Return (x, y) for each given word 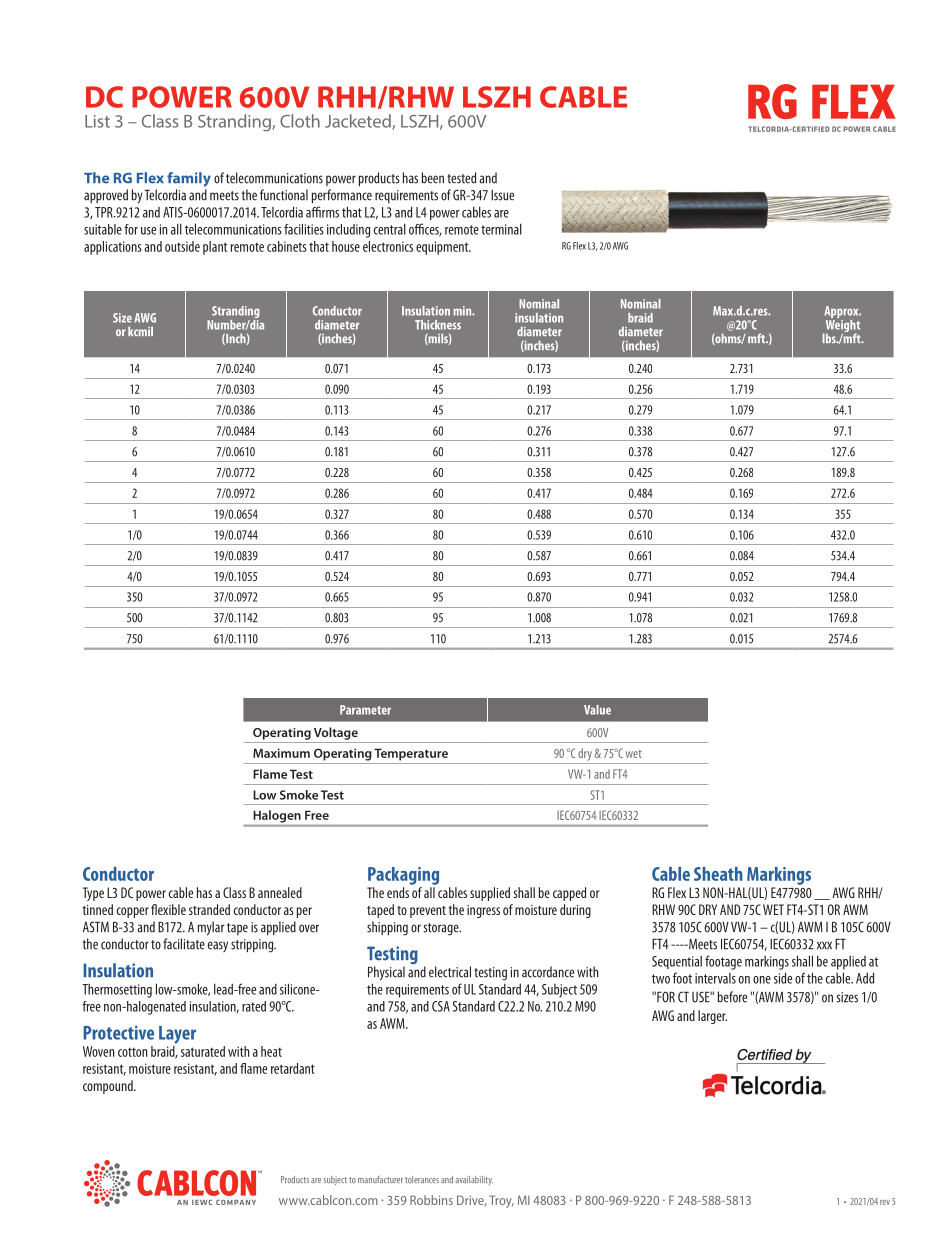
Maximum (281, 753)
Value (597, 710)
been (433, 178)
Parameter (365, 710)
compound (109, 1087)
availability (474, 1180)
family (189, 179)
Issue (502, 195)
